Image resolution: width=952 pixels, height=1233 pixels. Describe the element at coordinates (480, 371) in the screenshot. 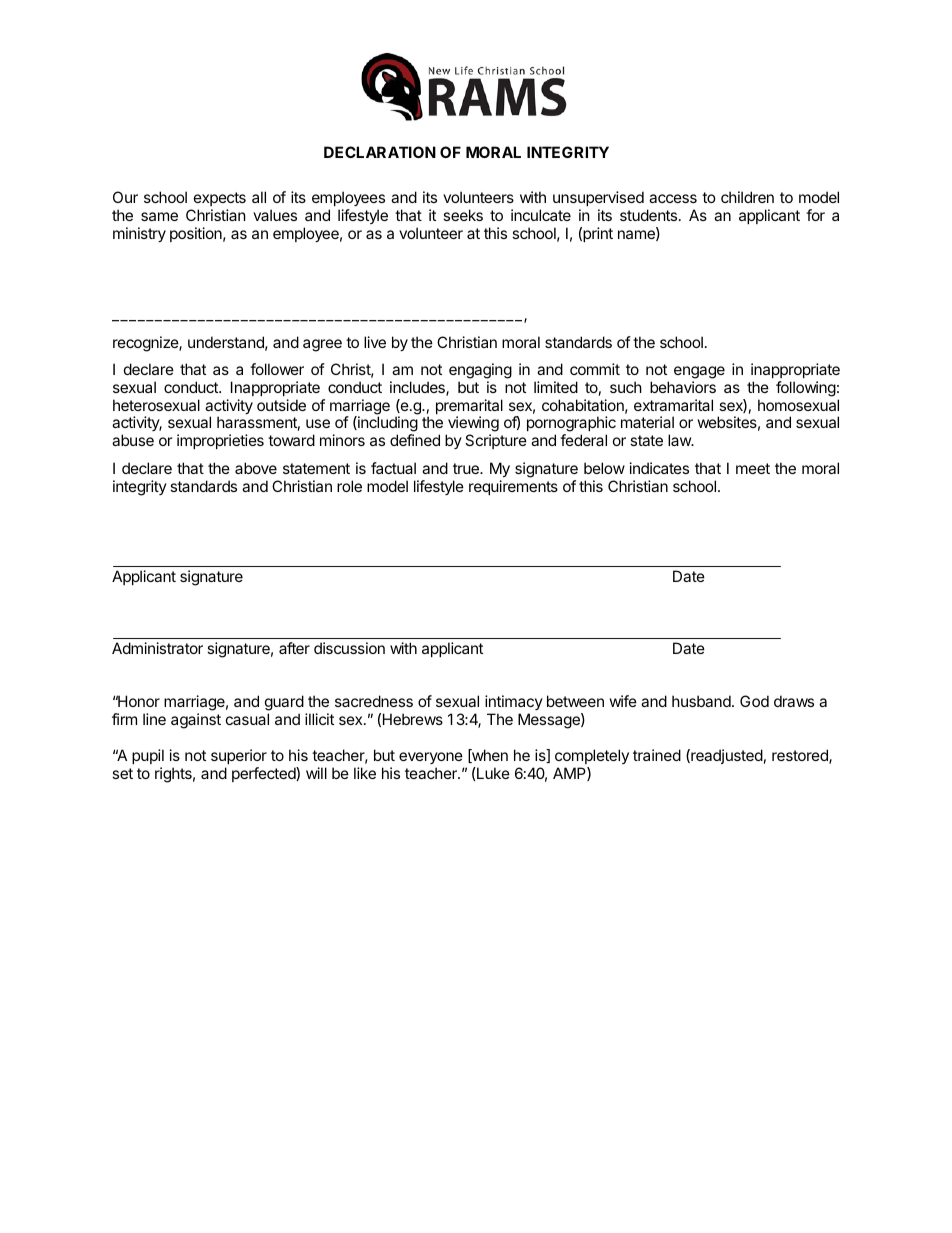

I see `engaging` at that location.
